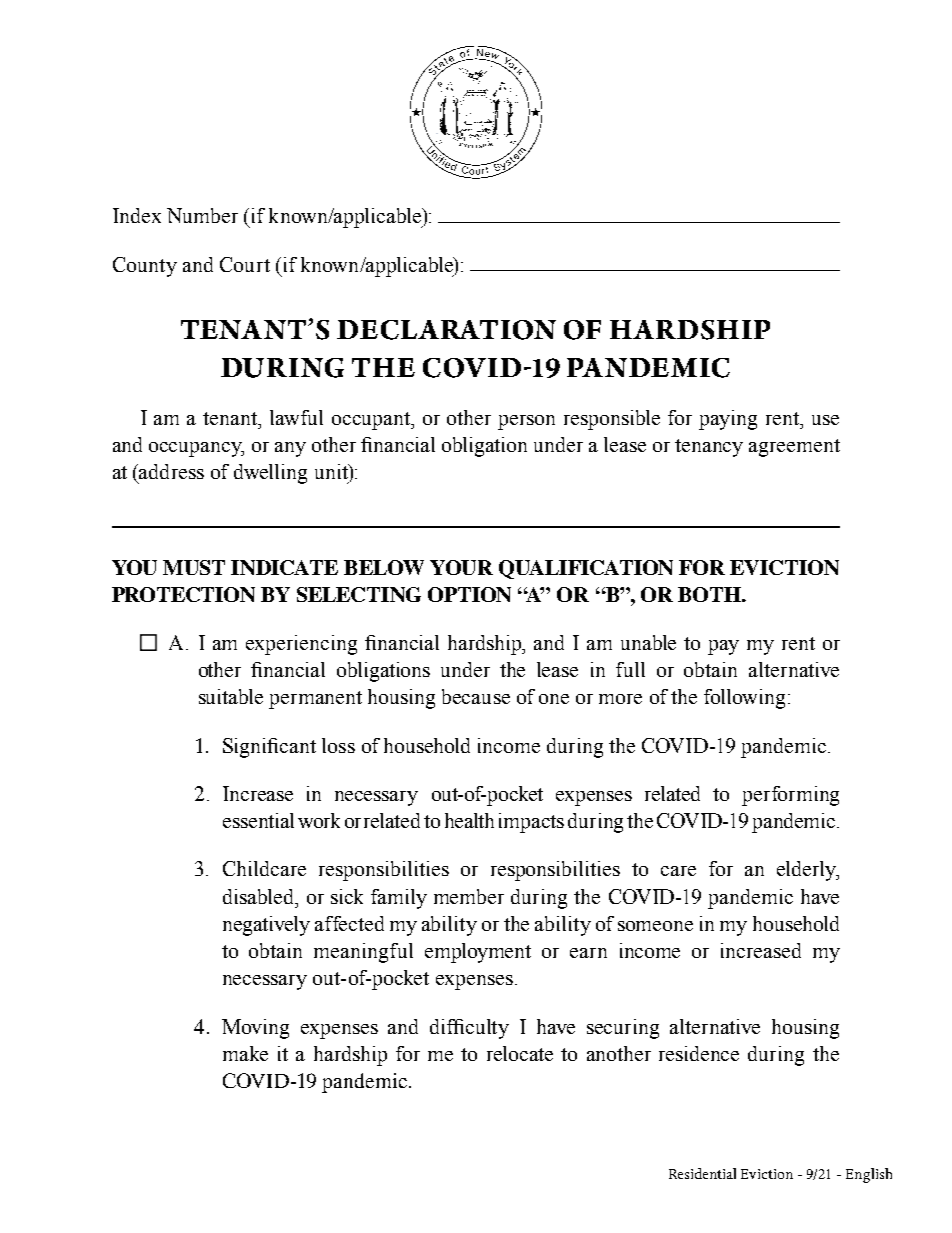 Image resolution: width=952 pixels, height=1233 pixels. Describe the element at coordinates (476, 696) in the image. I see `because` at that location.
